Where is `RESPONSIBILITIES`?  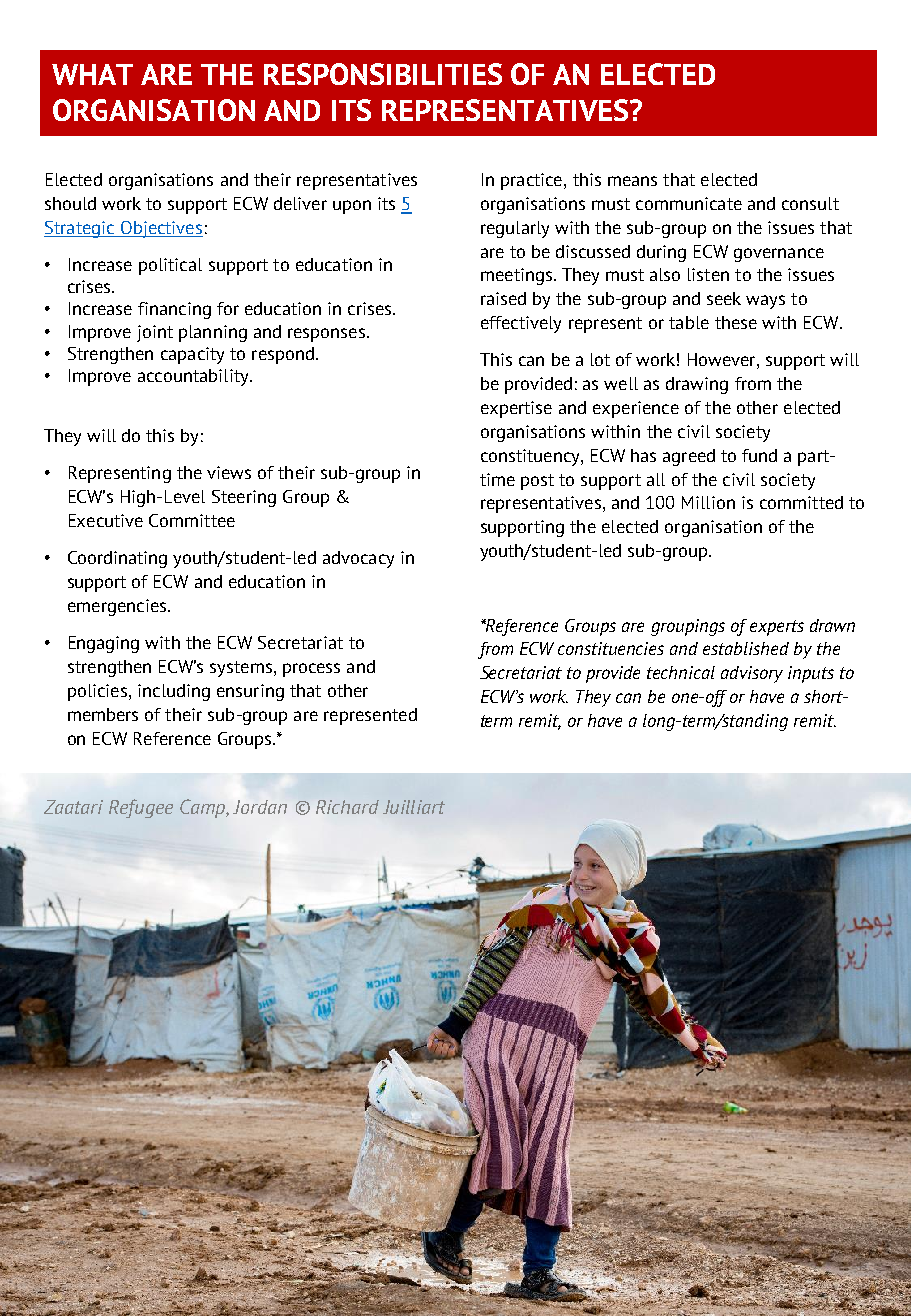
RESPONSIBILITIES is located at coordinates (383, 74).
